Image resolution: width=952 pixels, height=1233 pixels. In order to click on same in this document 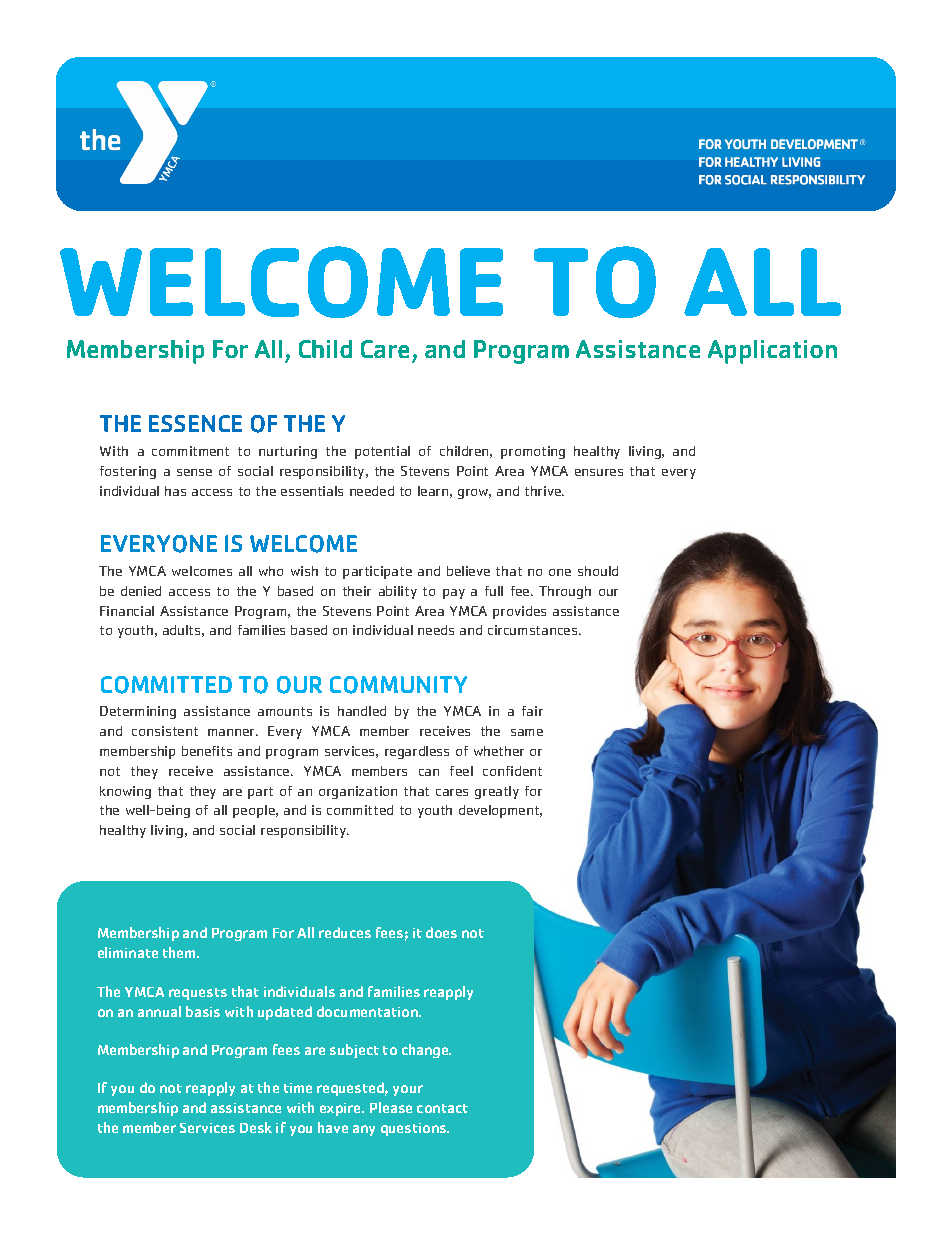, I will do `click(527, 732)`.
